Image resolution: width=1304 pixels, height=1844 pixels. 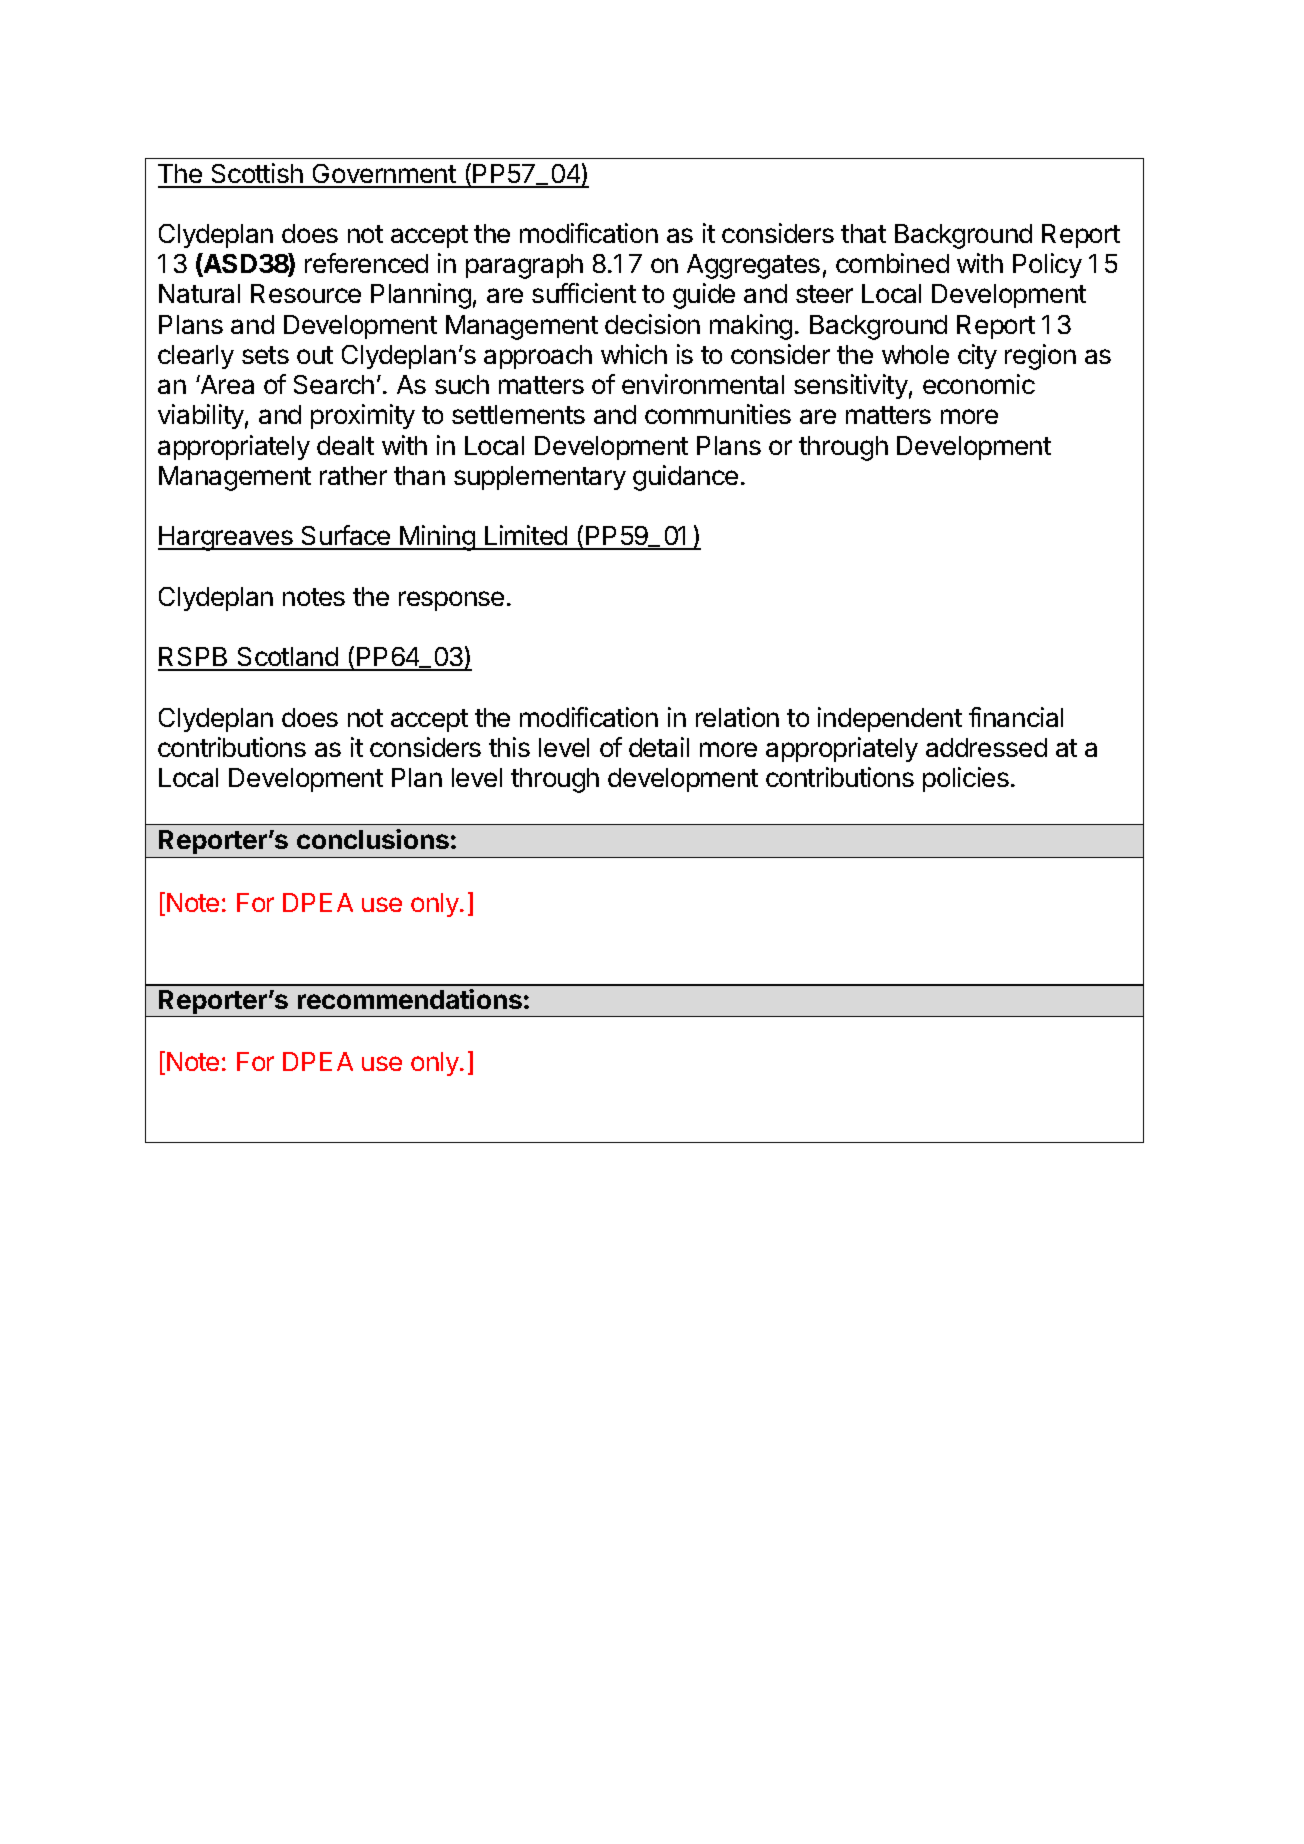 I want to click on sufficient, so click(x=584, y=293).
